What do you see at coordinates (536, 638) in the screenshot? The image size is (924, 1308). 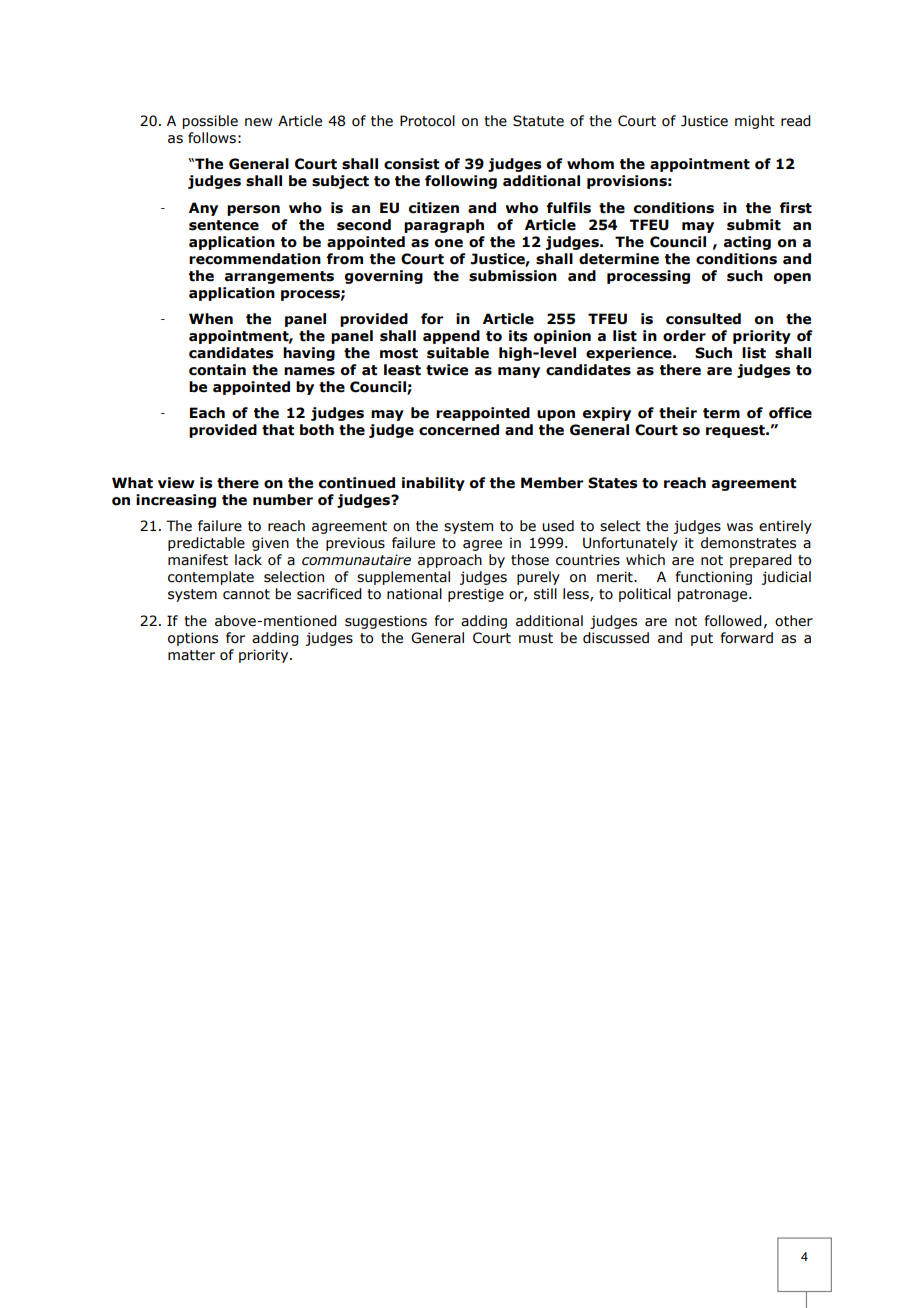 I see `must` at bounding box center [536, 638].
